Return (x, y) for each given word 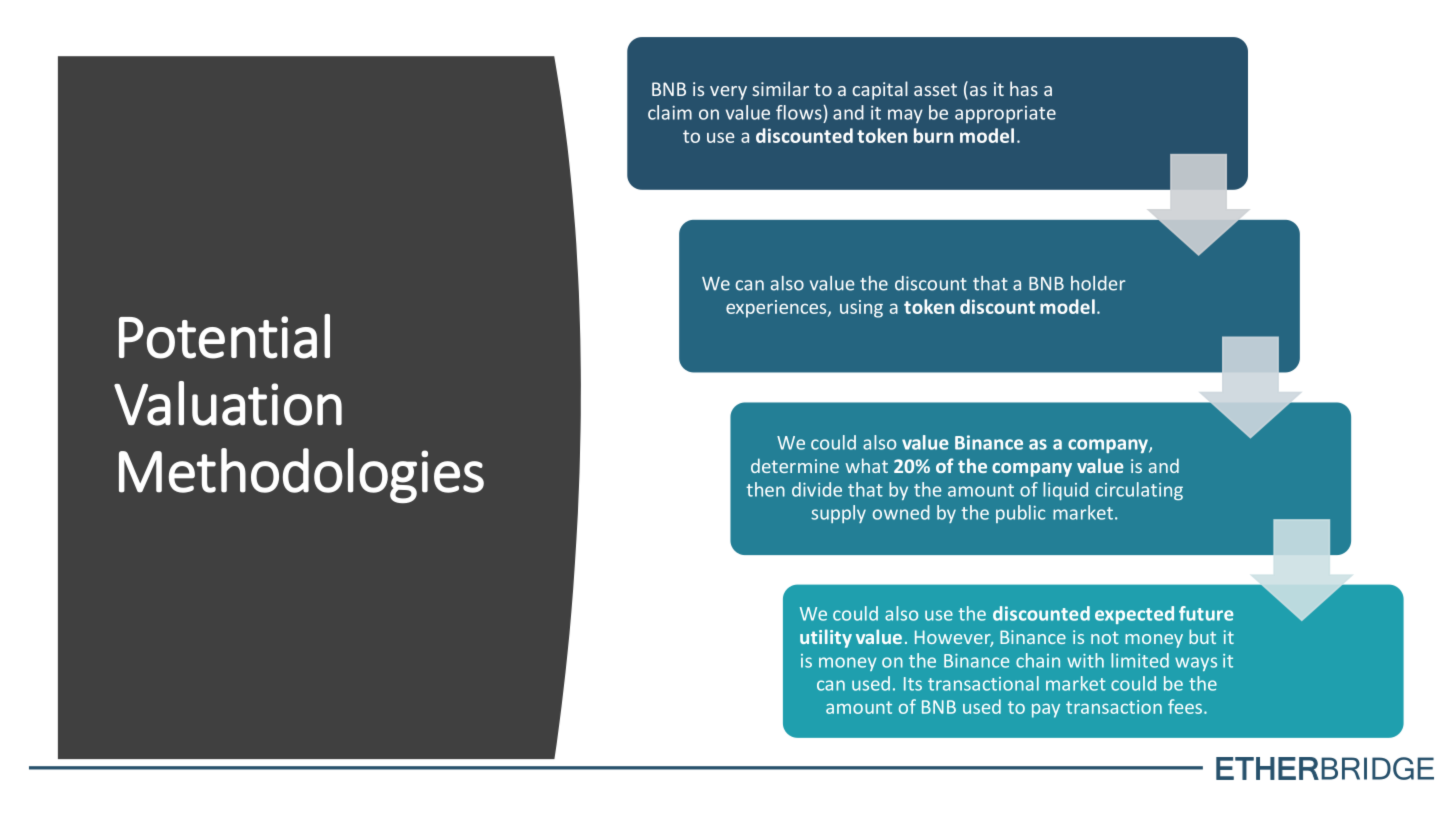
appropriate (1005, 114)
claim (670, 112)
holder (1098, 283)
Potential (224, 336)
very (728, 93)
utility (826, 638)
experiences (777, 309)
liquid (1065, 491)
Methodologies (301, 475)
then (765, 489)
